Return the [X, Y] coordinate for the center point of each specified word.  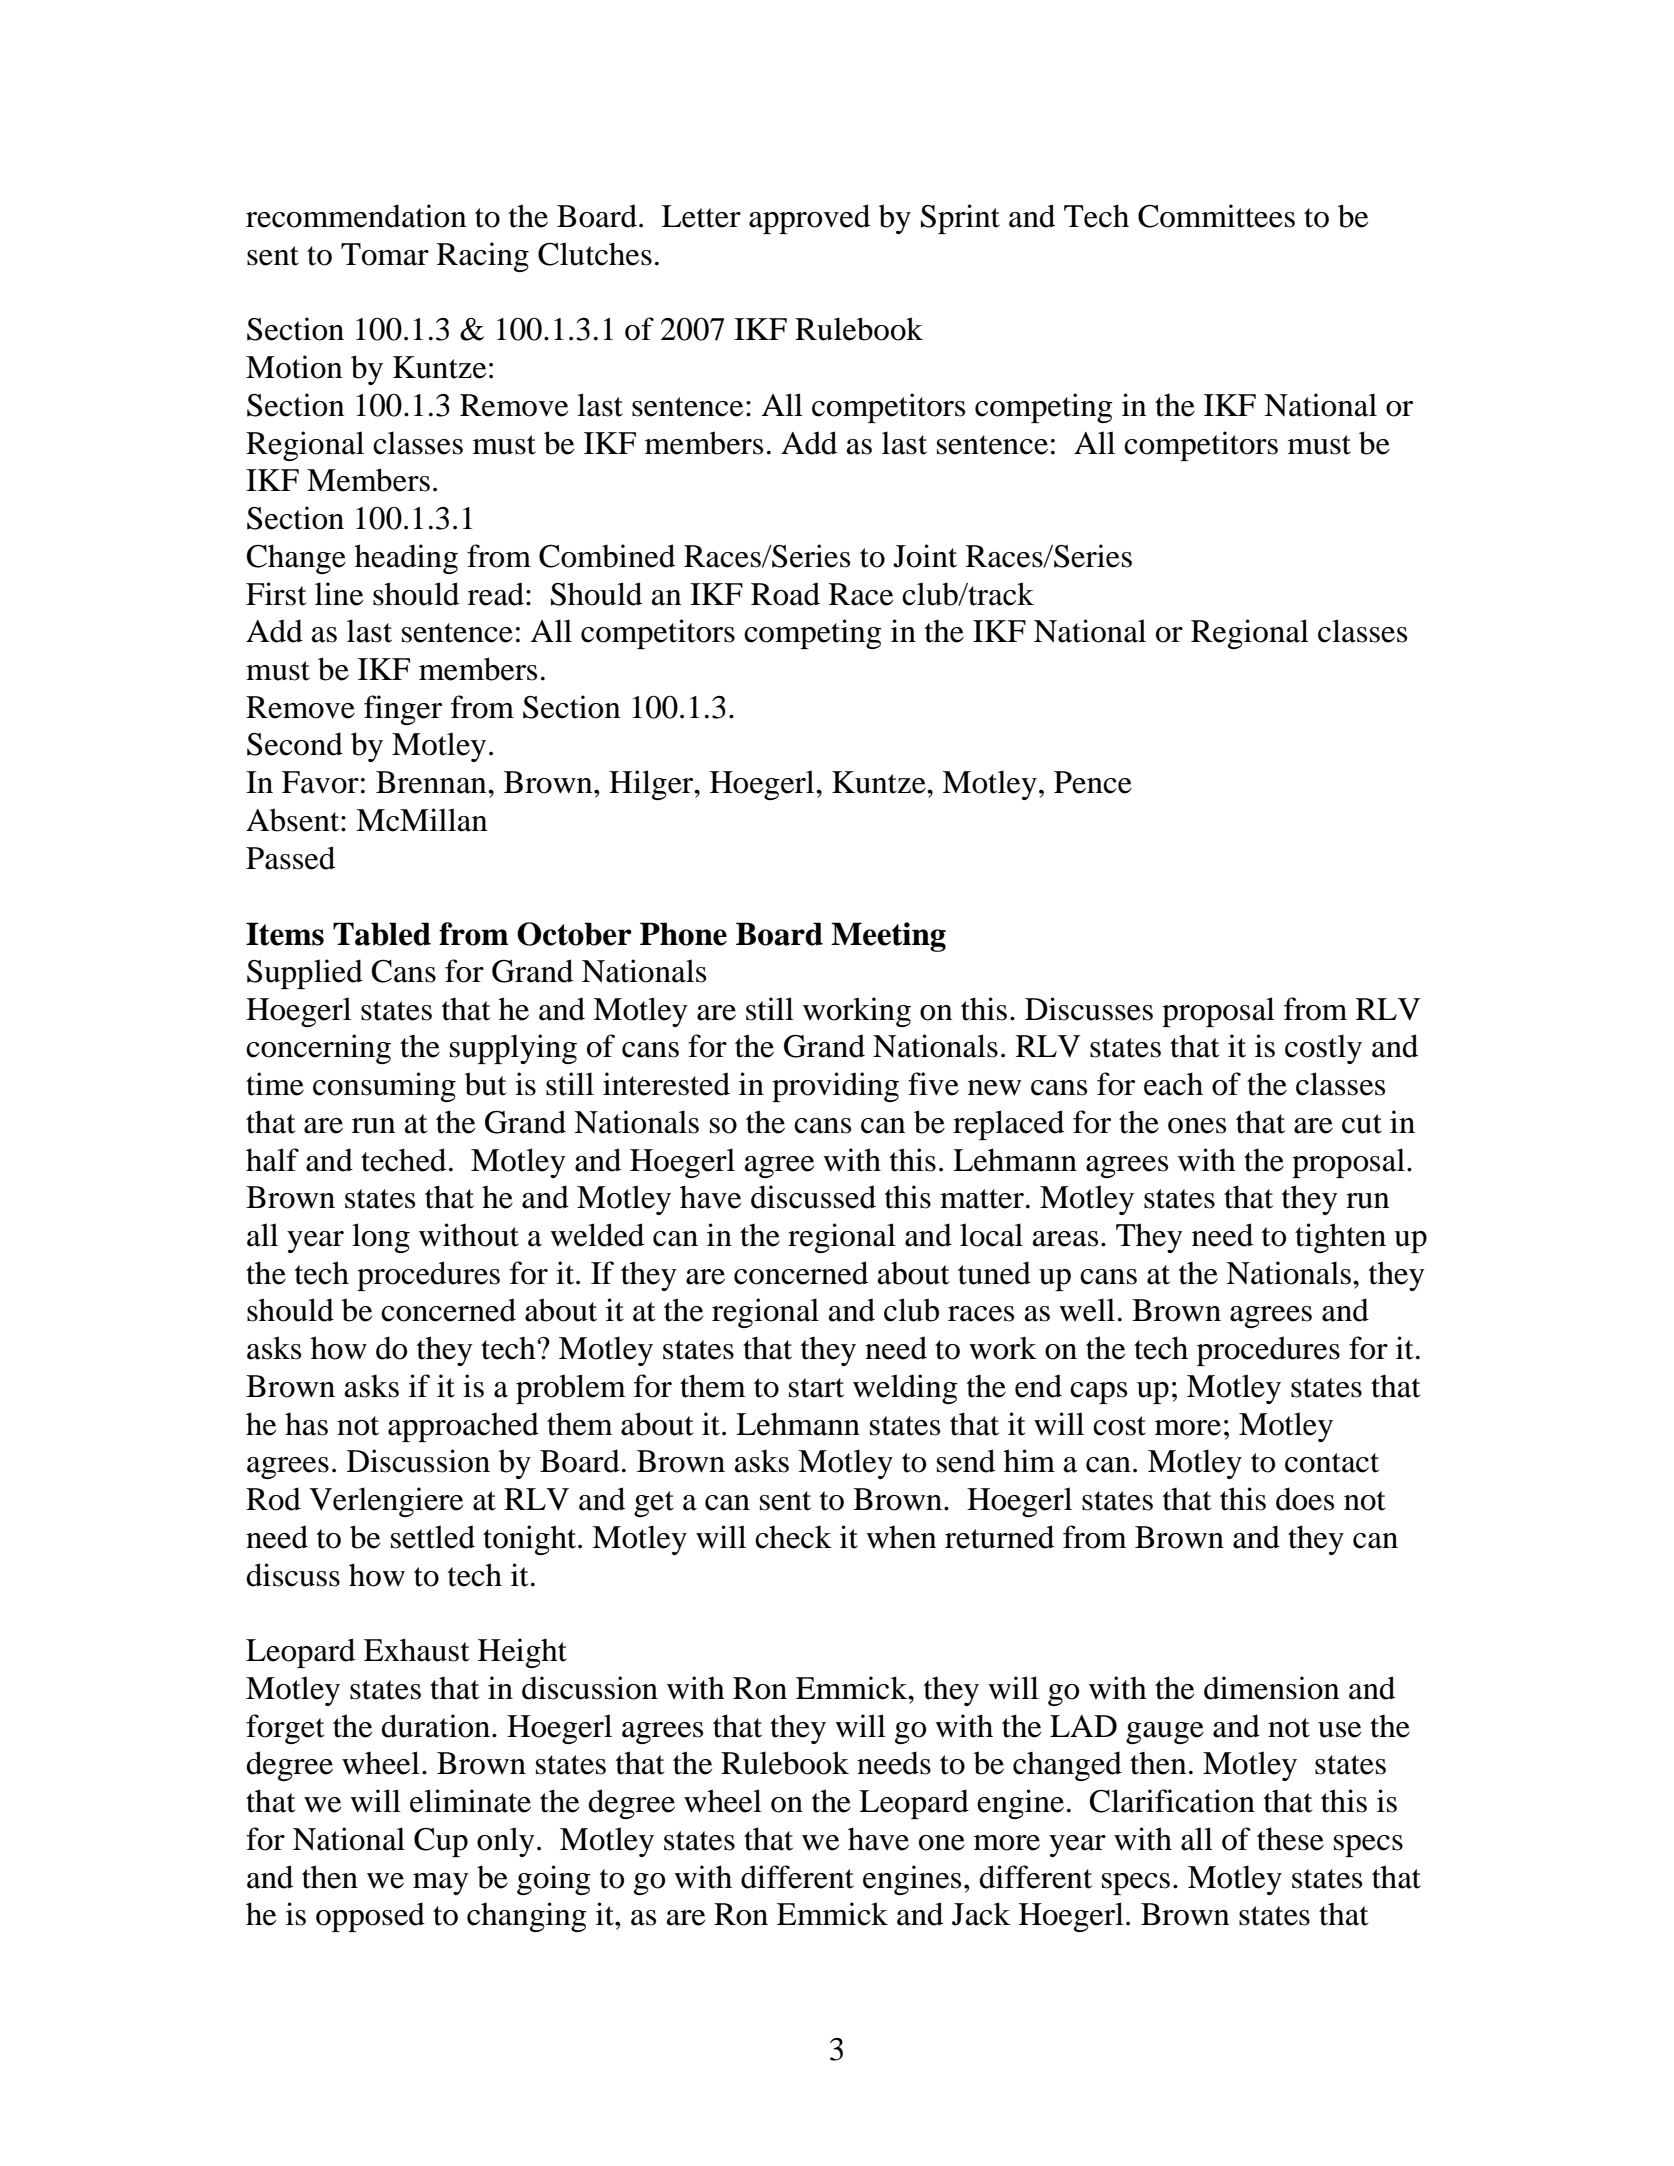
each [1173, 1084]
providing [835, 1087]
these [1290, 1839]
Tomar [385, 254]
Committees [1216, 216]
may [441, 1884]
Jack [981, 1914]
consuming [384, 1087]
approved [809, 219]
